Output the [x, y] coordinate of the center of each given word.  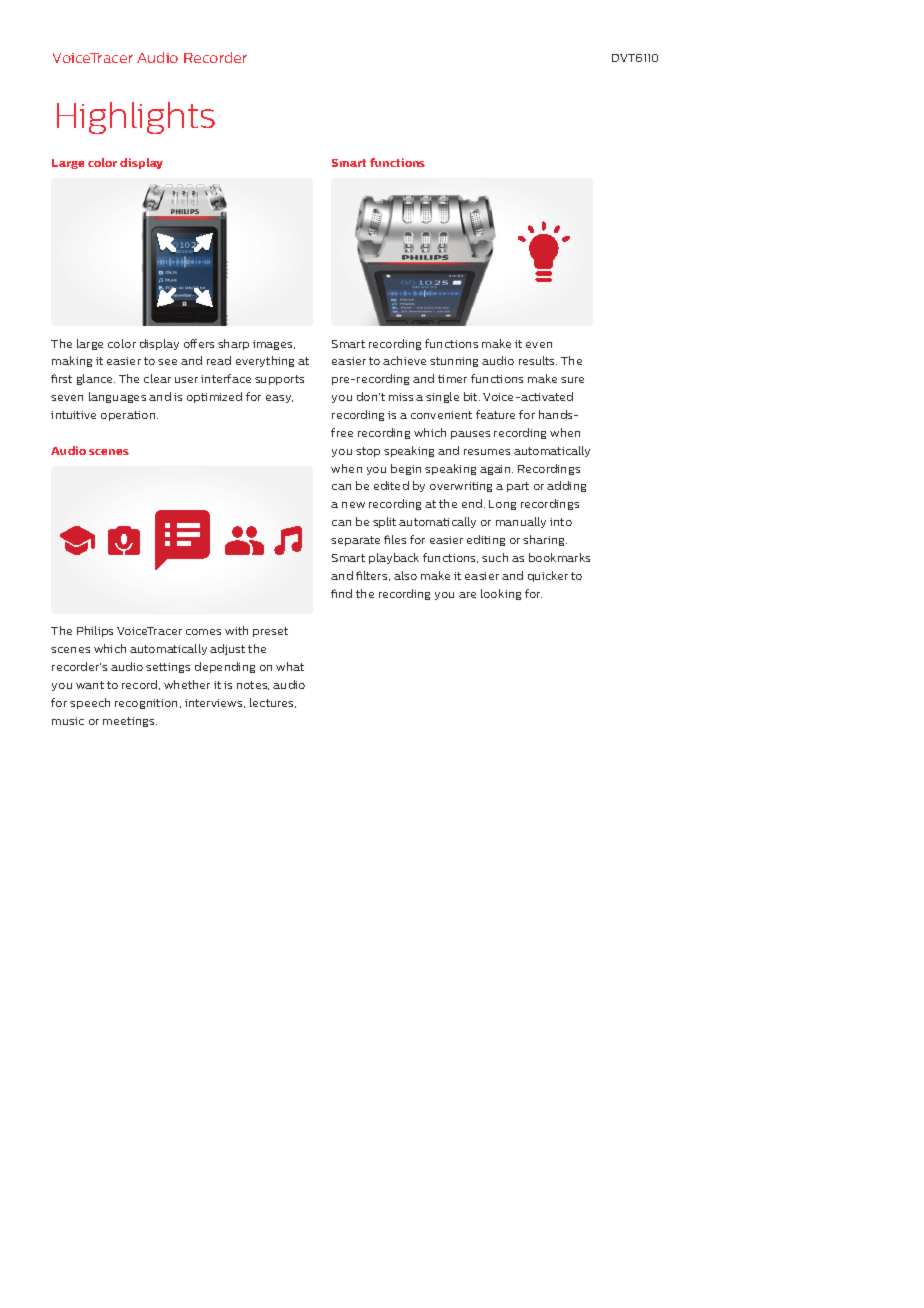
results [538, 360]
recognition [148, 704]
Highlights [136, 118]
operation [129, 416]
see [167, 362]
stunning [454, 362]
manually [521, 522]
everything [265, 361]
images [274, 345]
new [353, 505]
